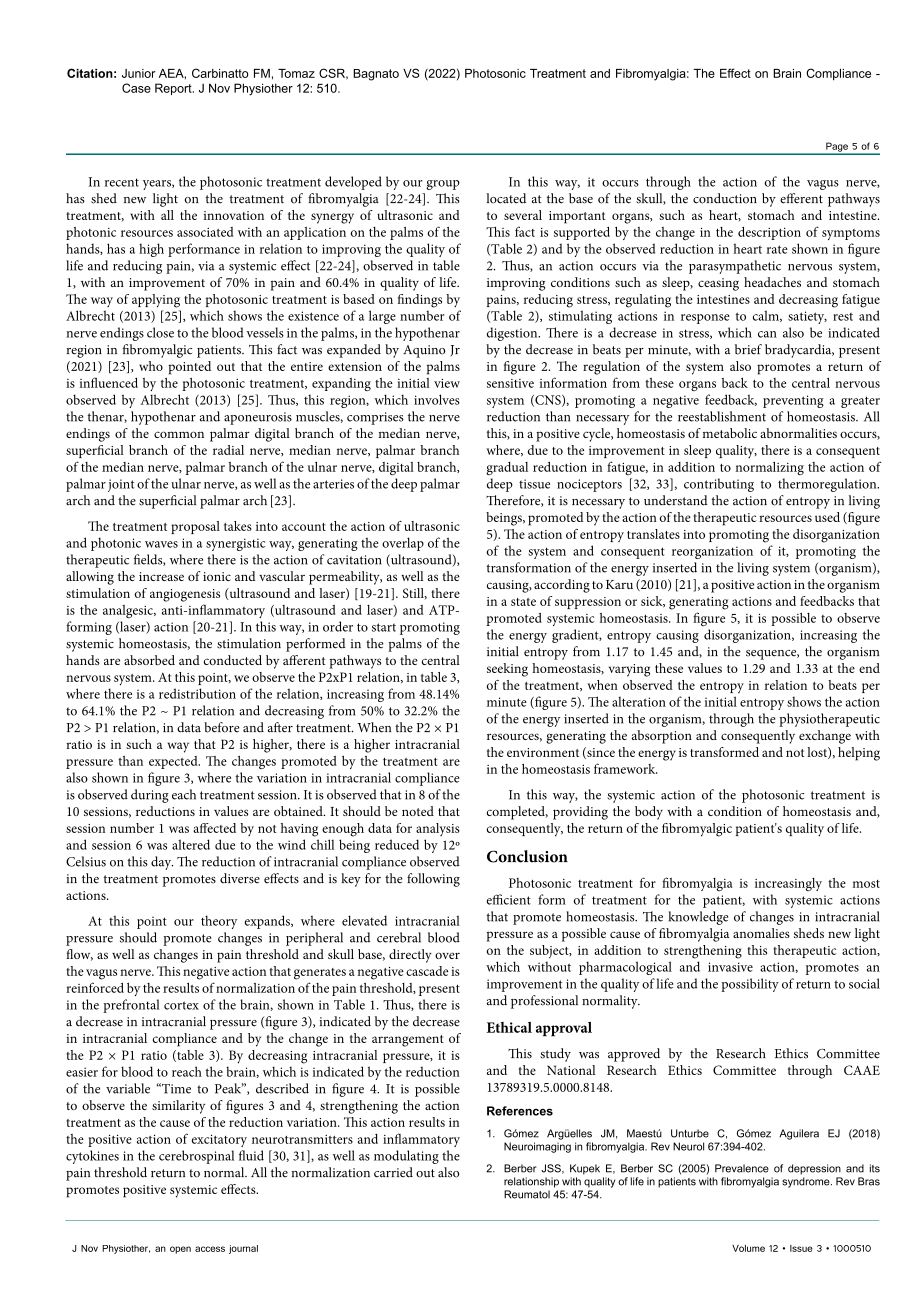 This screenshot has height=1308, width=924. What do you see at coordinates (837, 148) in the screenshot?
I see `Page` at bounding box center [837, 148].
